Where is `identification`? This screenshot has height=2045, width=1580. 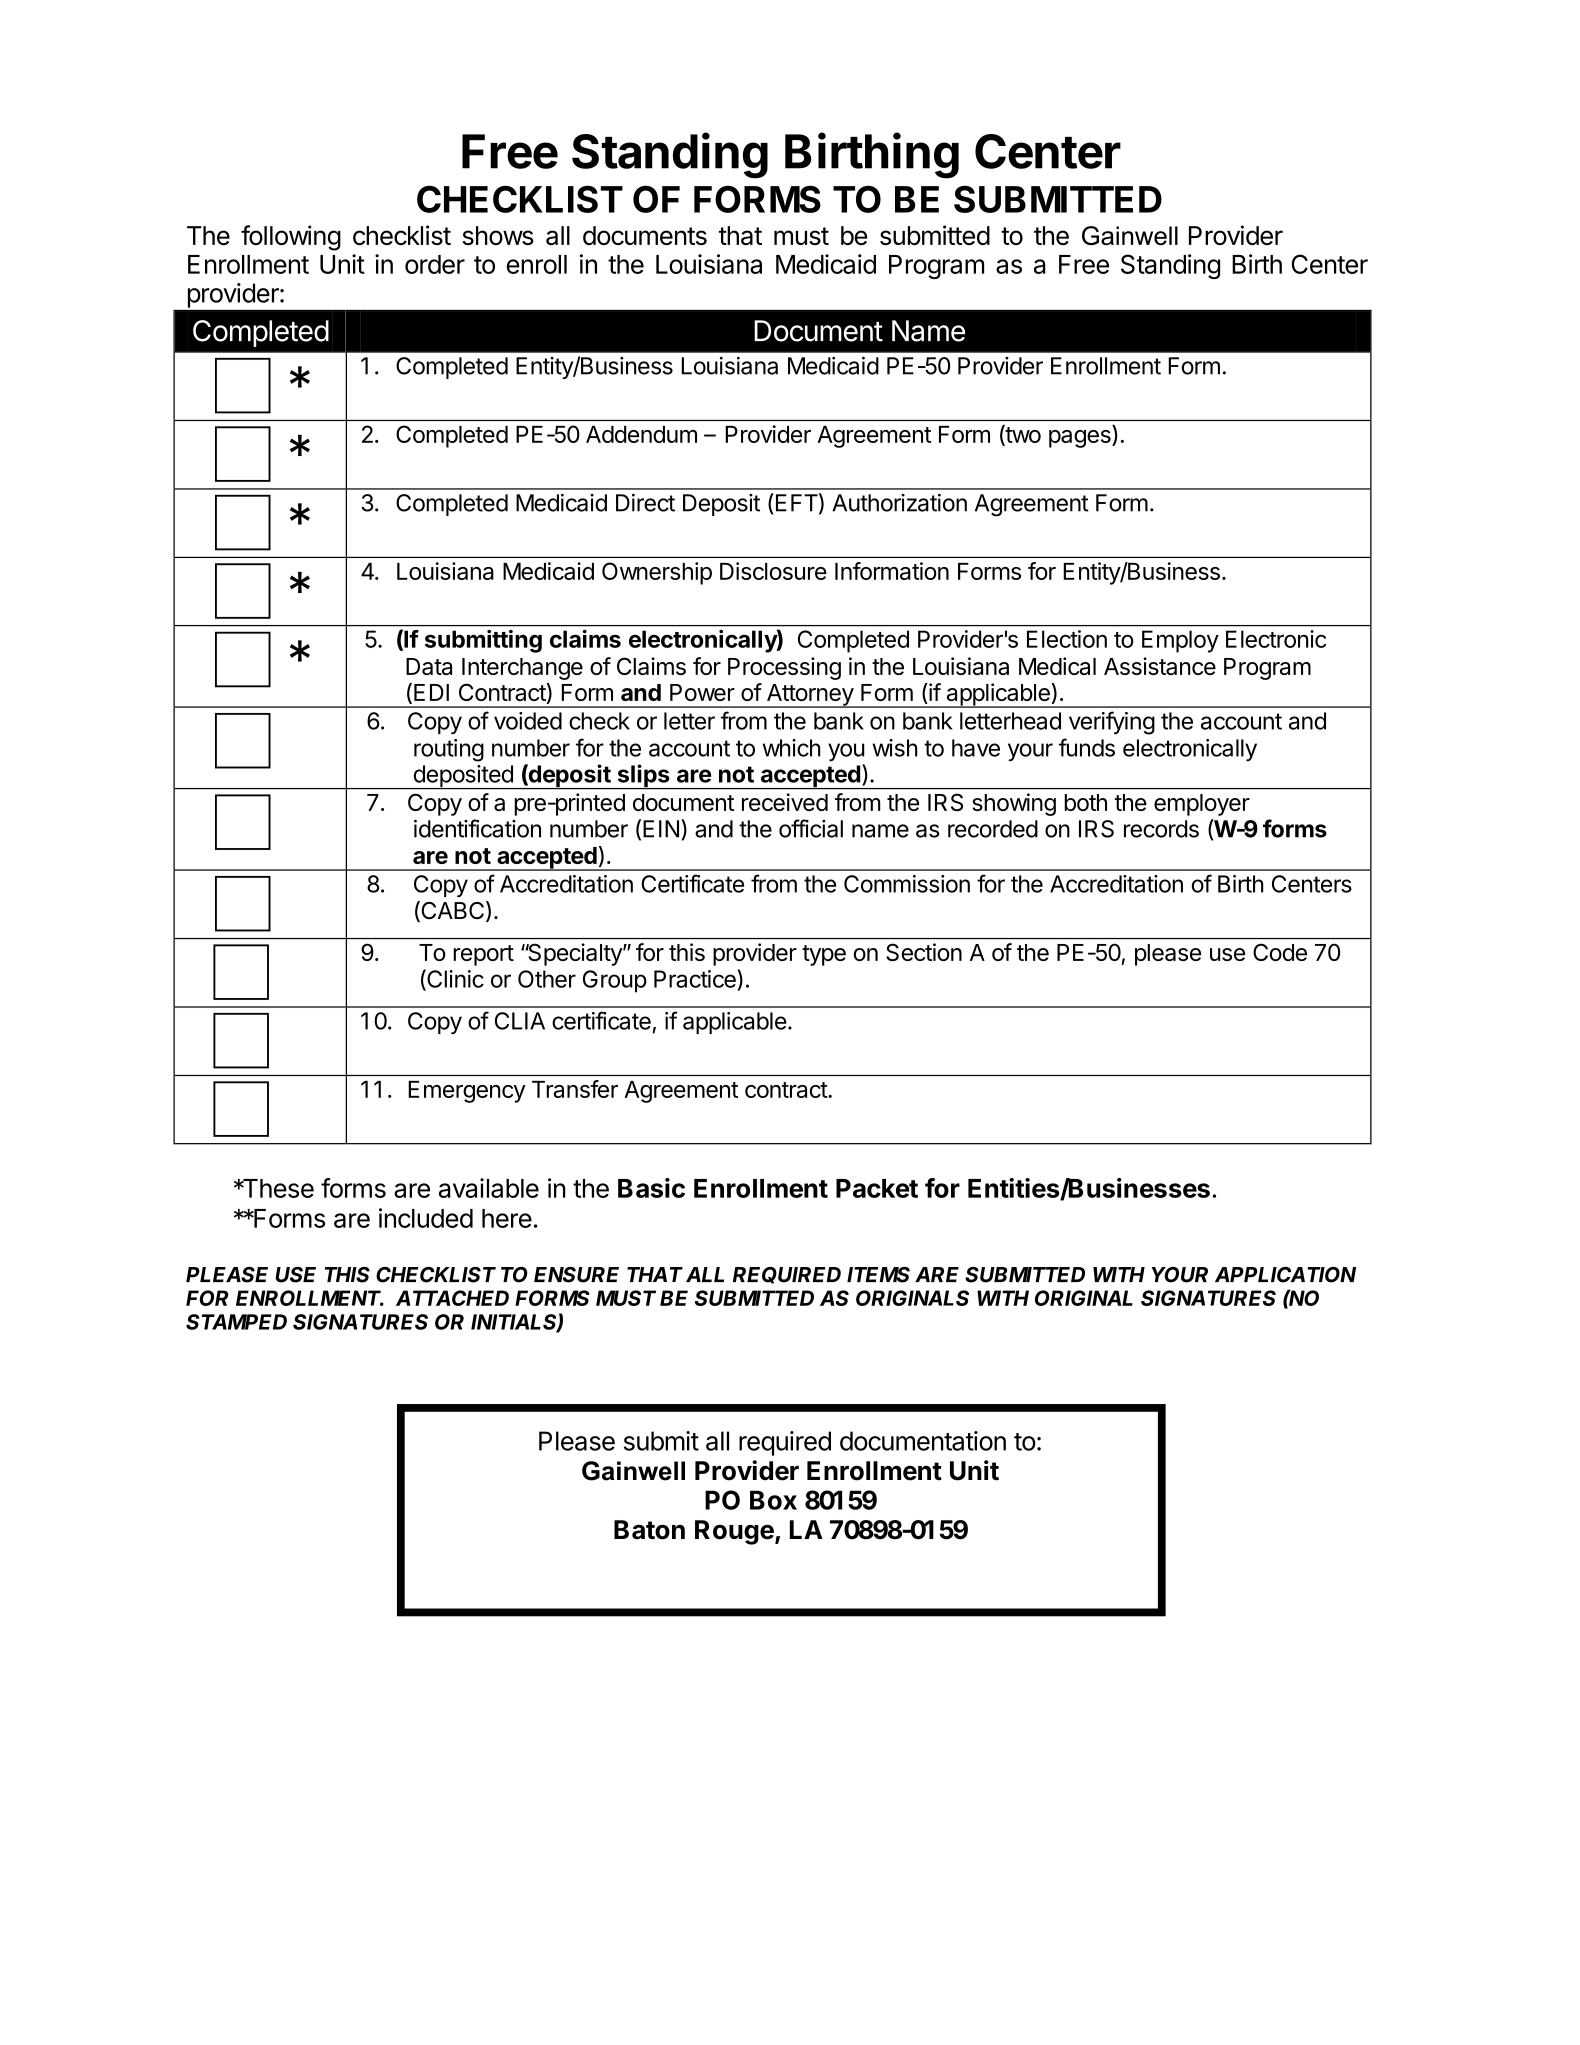
identification is located at coordinates (477, 828).
